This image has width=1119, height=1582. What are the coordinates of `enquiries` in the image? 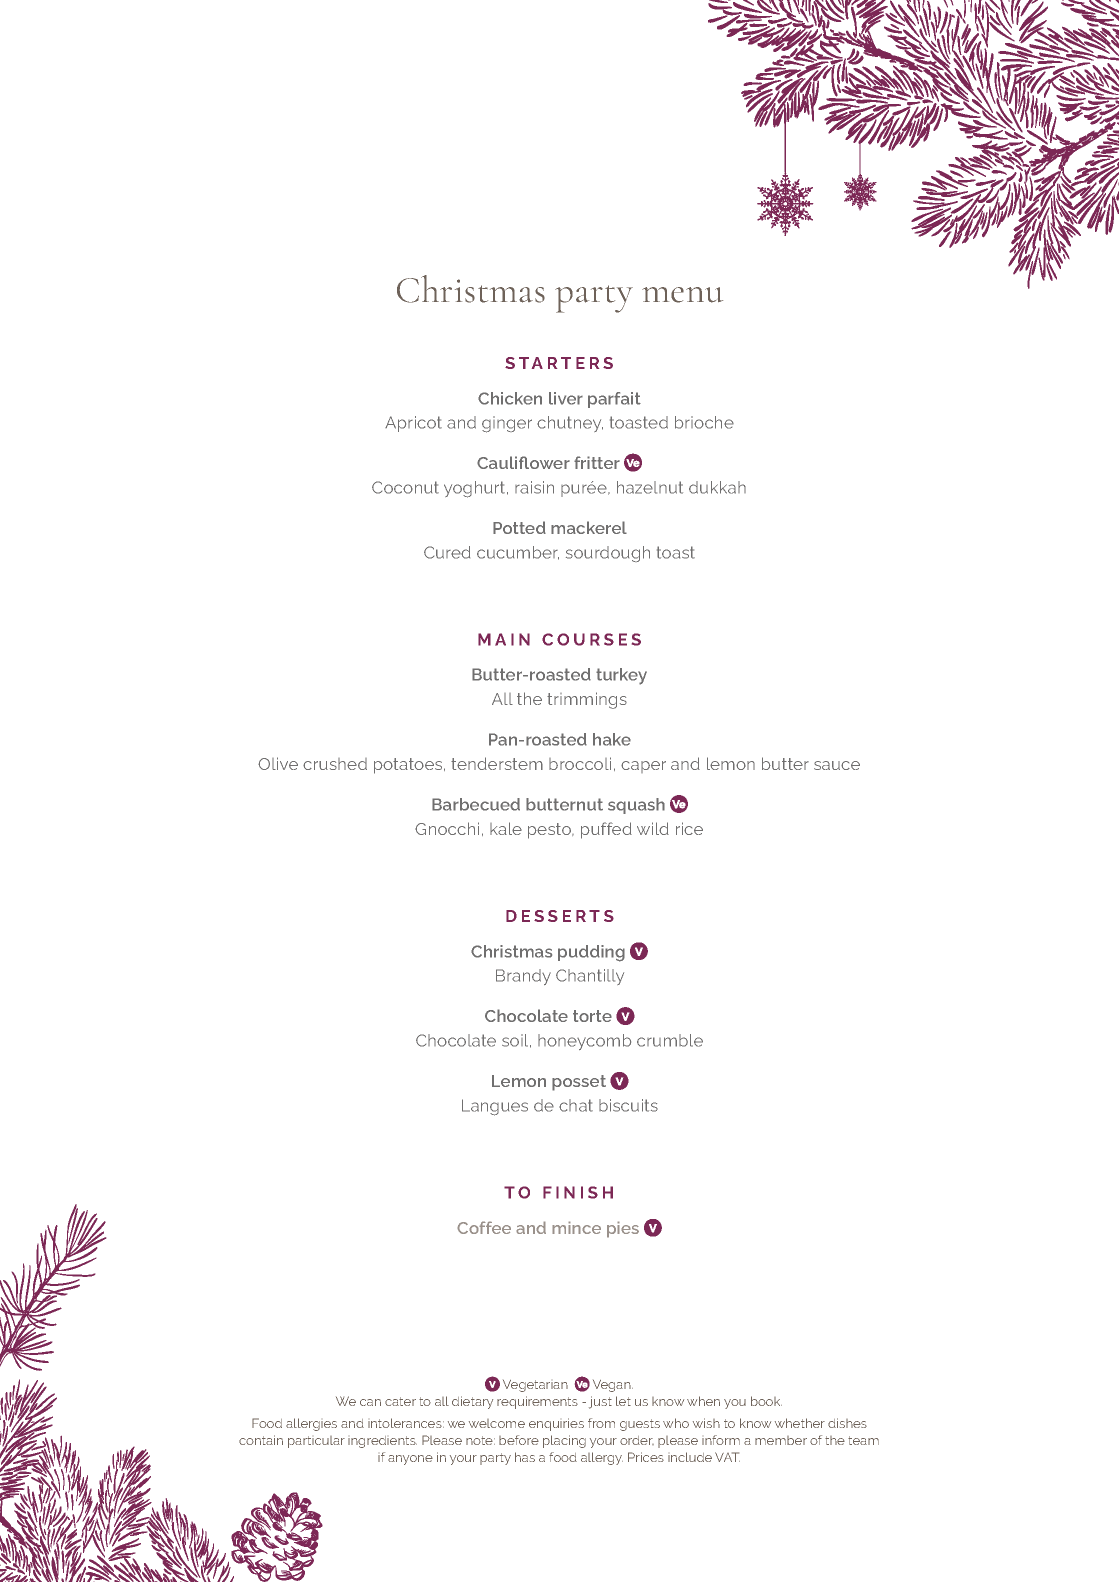 It's located at (556, 1424).
